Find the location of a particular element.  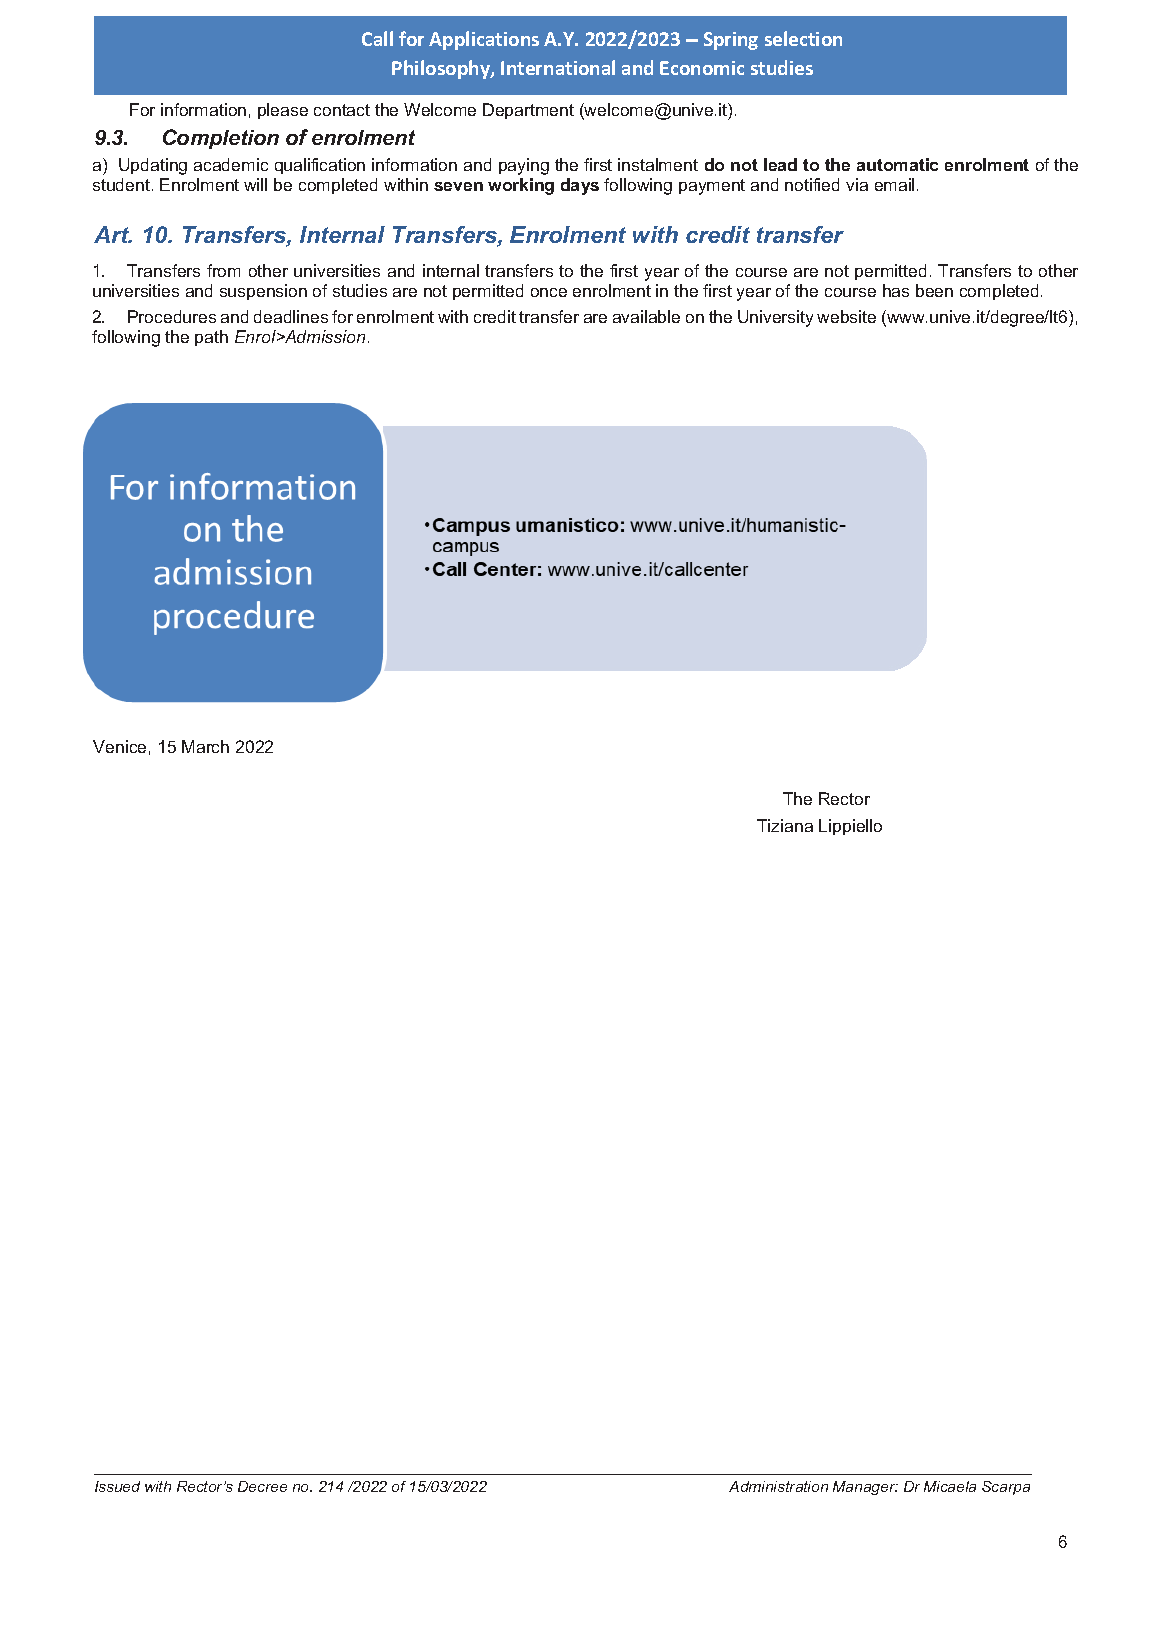

Decree is located at coordinates (262, 1486).
